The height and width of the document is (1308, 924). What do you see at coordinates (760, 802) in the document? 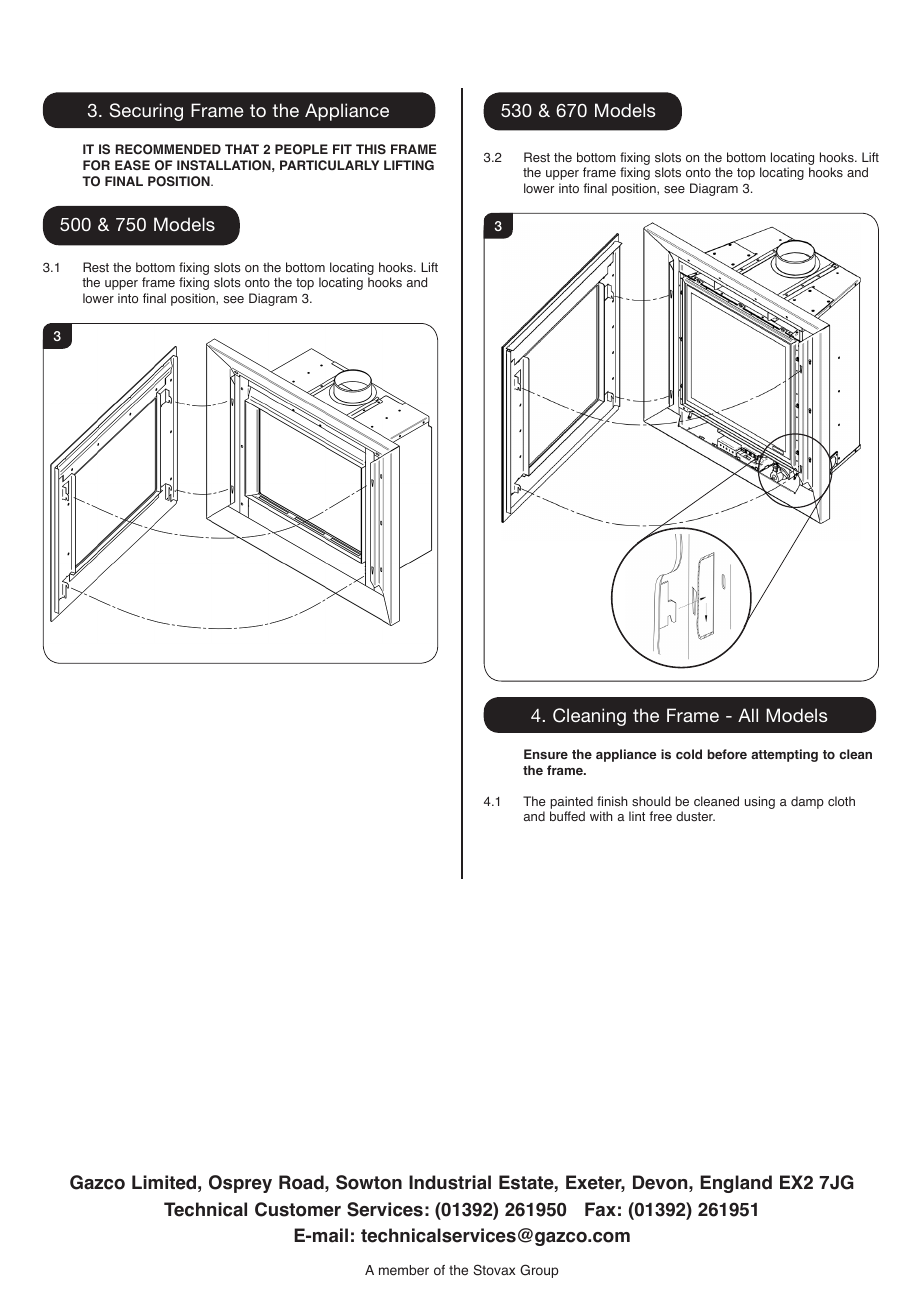
I see `using` at bounding box center [760, 802].
